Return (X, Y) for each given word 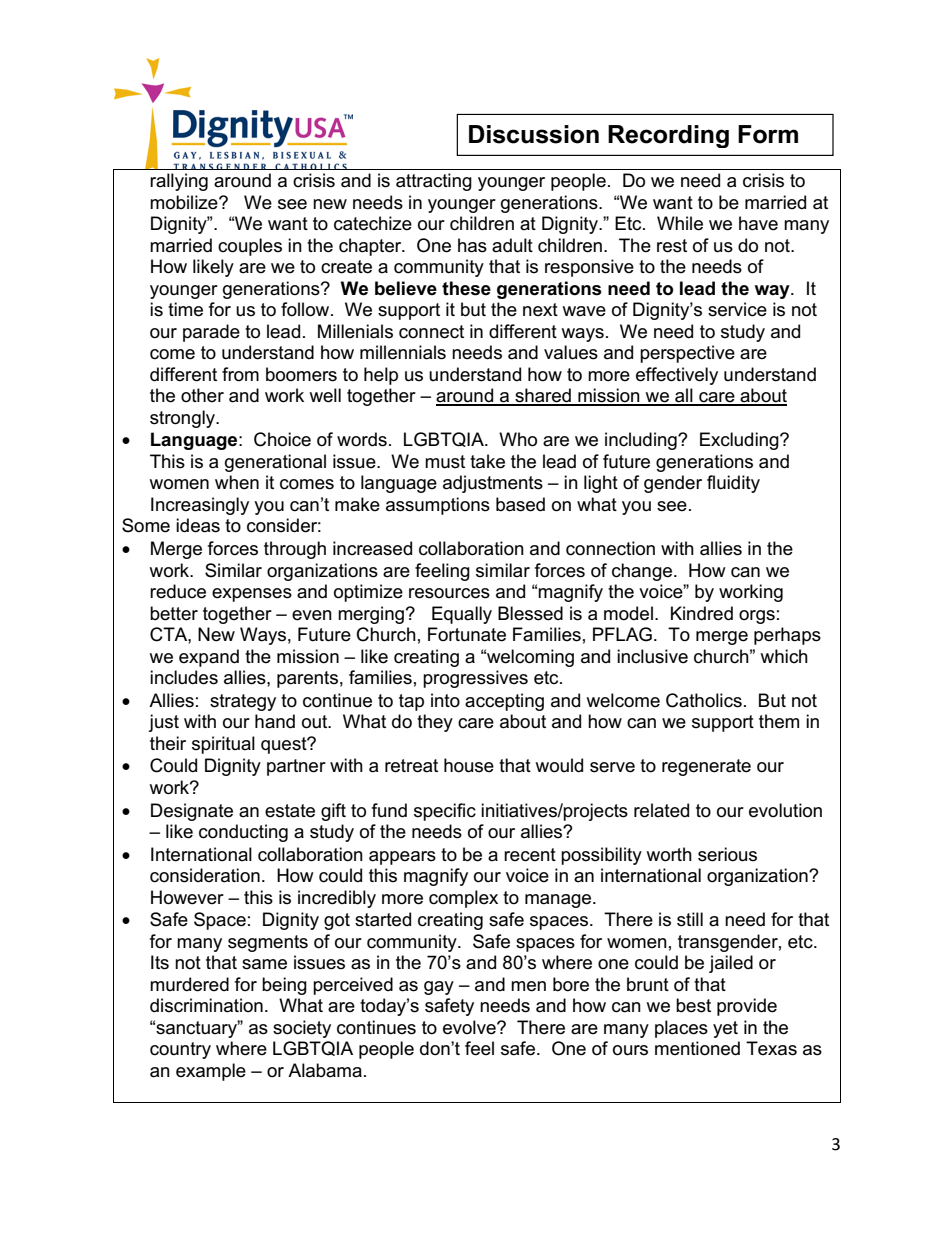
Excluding (740, 441)
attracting (434, 182)
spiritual (223, 745)
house (469, 765)
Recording (668, 136)
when (237, 482)
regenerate (706, 767)
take (487, 461)
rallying (179, 182)
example (211, 1072)
